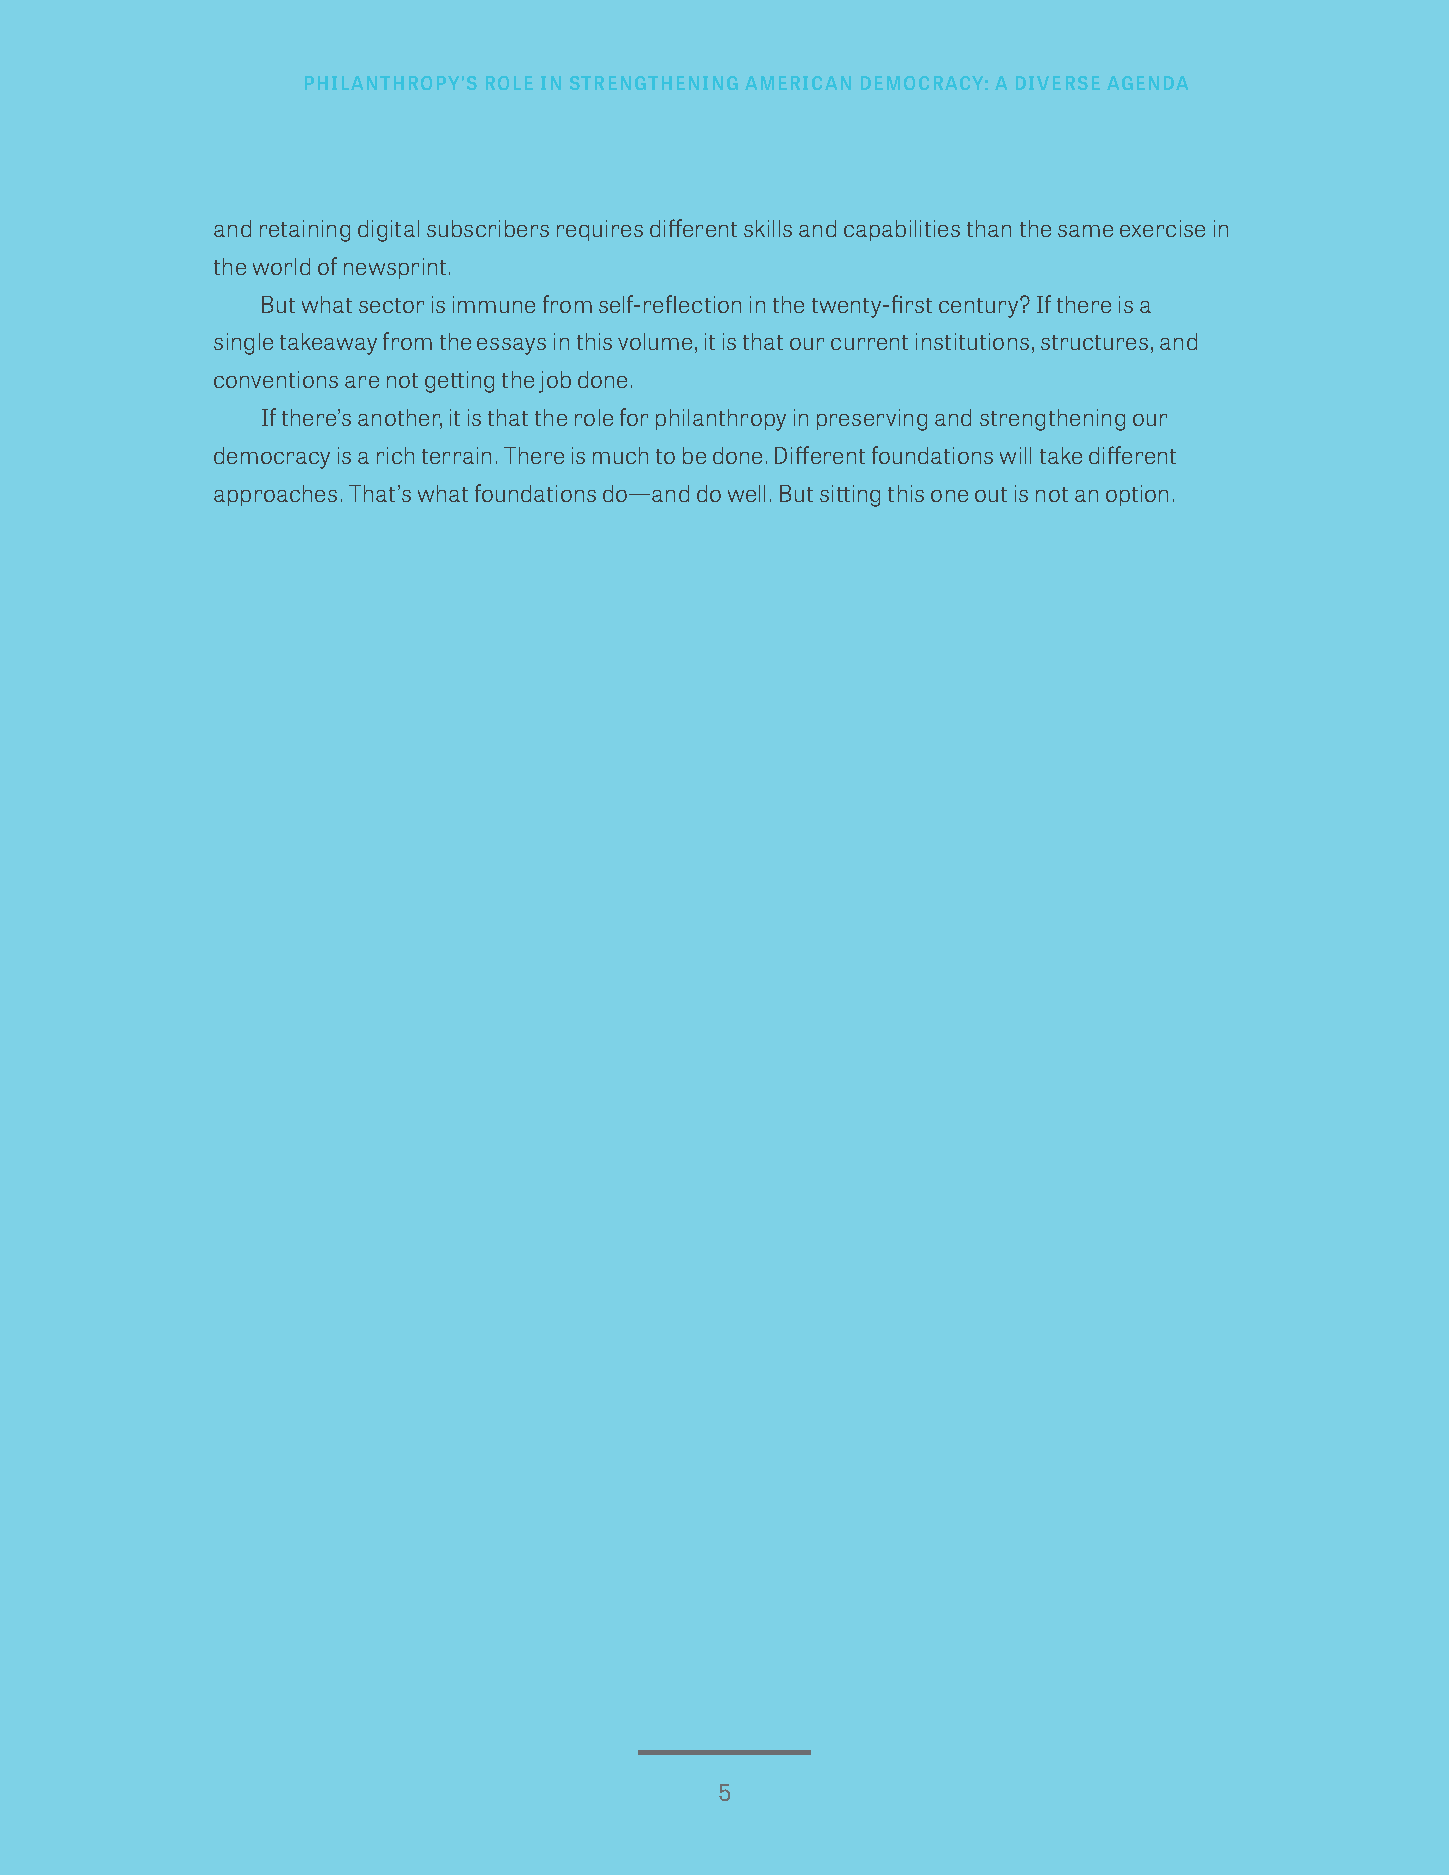 The image size is (1449, 1875). What do you see at coordinates (1015, 455) in the page?
I see `will` at bounding box center [1015, 455].
